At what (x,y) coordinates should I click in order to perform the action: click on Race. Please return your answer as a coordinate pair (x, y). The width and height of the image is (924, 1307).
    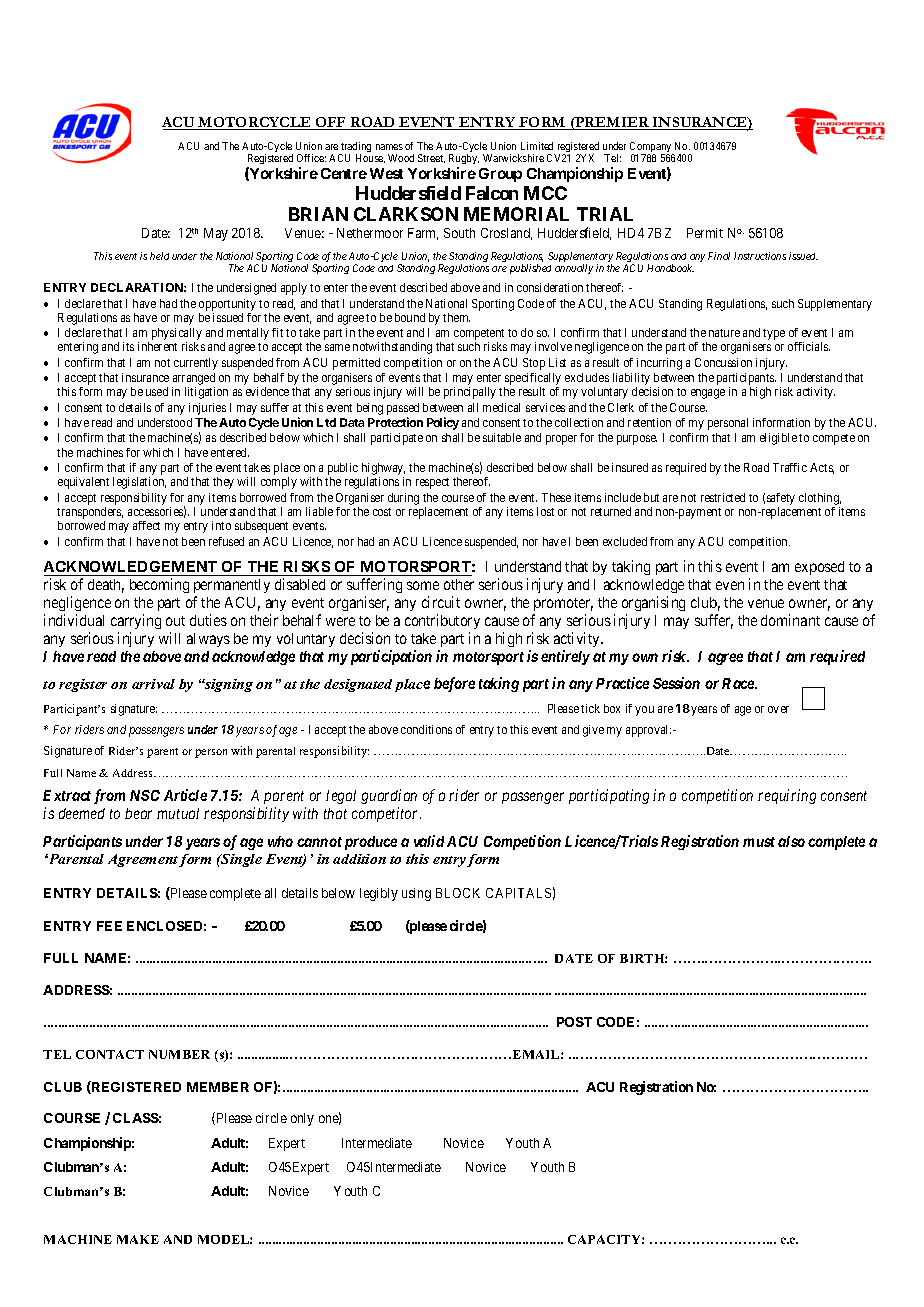
    Looking at the image, I should click on (739, 683).
